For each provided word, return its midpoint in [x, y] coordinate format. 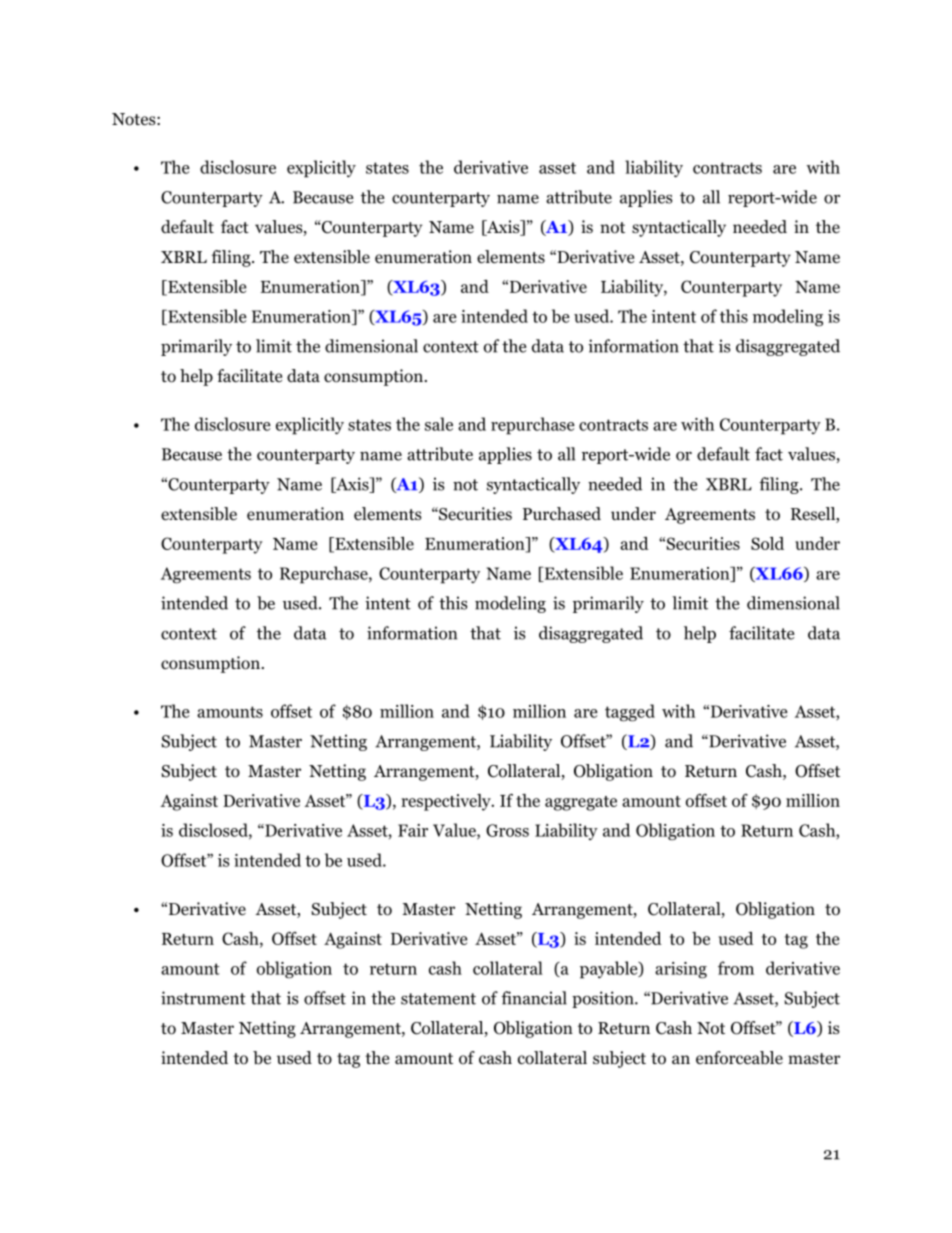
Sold [767, 543]
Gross [507, 830]
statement [438, 999]
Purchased [562, 514]
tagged [630, 713]
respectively [447, 802]
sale [439, 424]
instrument [203, 998]
